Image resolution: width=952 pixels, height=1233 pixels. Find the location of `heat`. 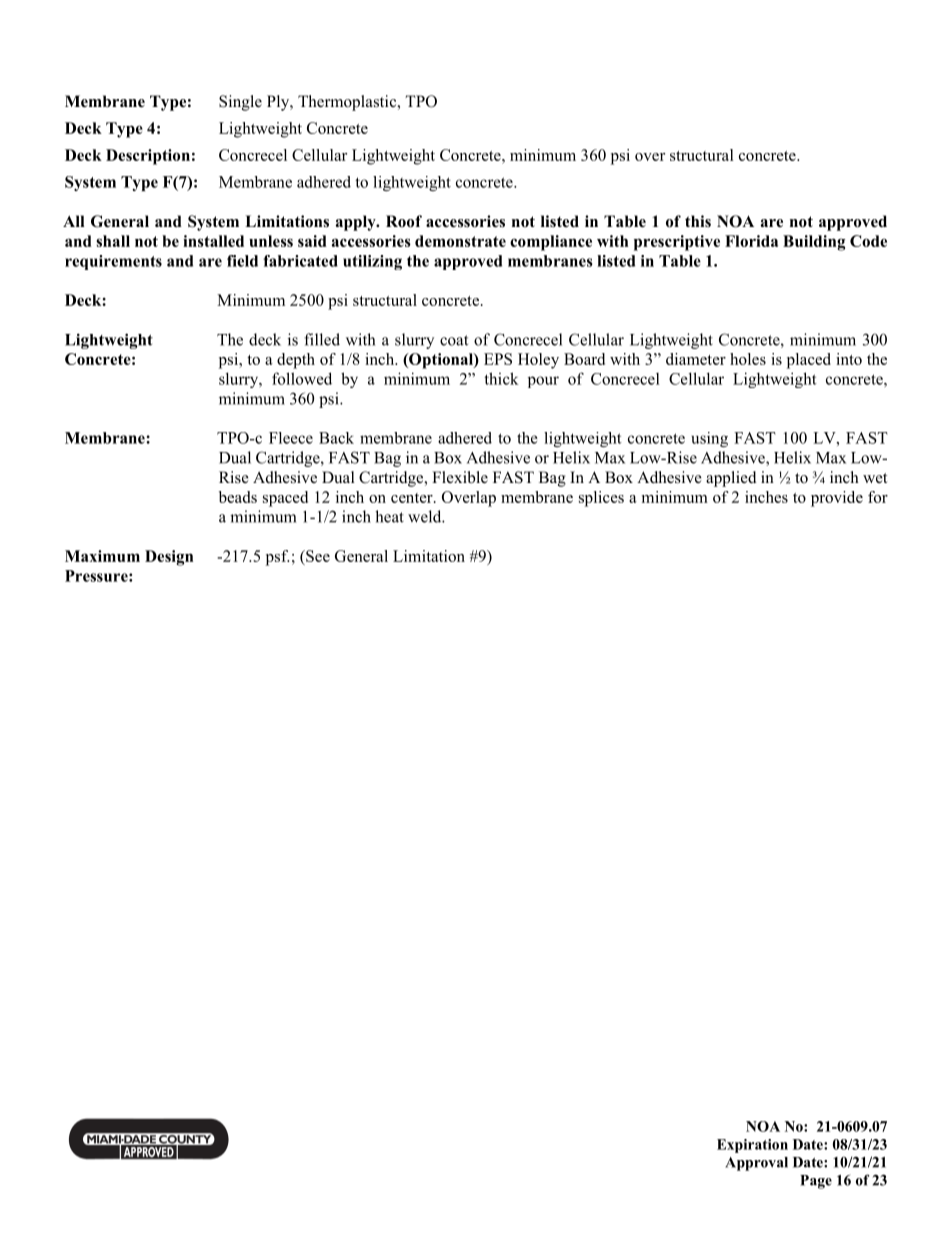

heat is located at coordinates (389, 516).
